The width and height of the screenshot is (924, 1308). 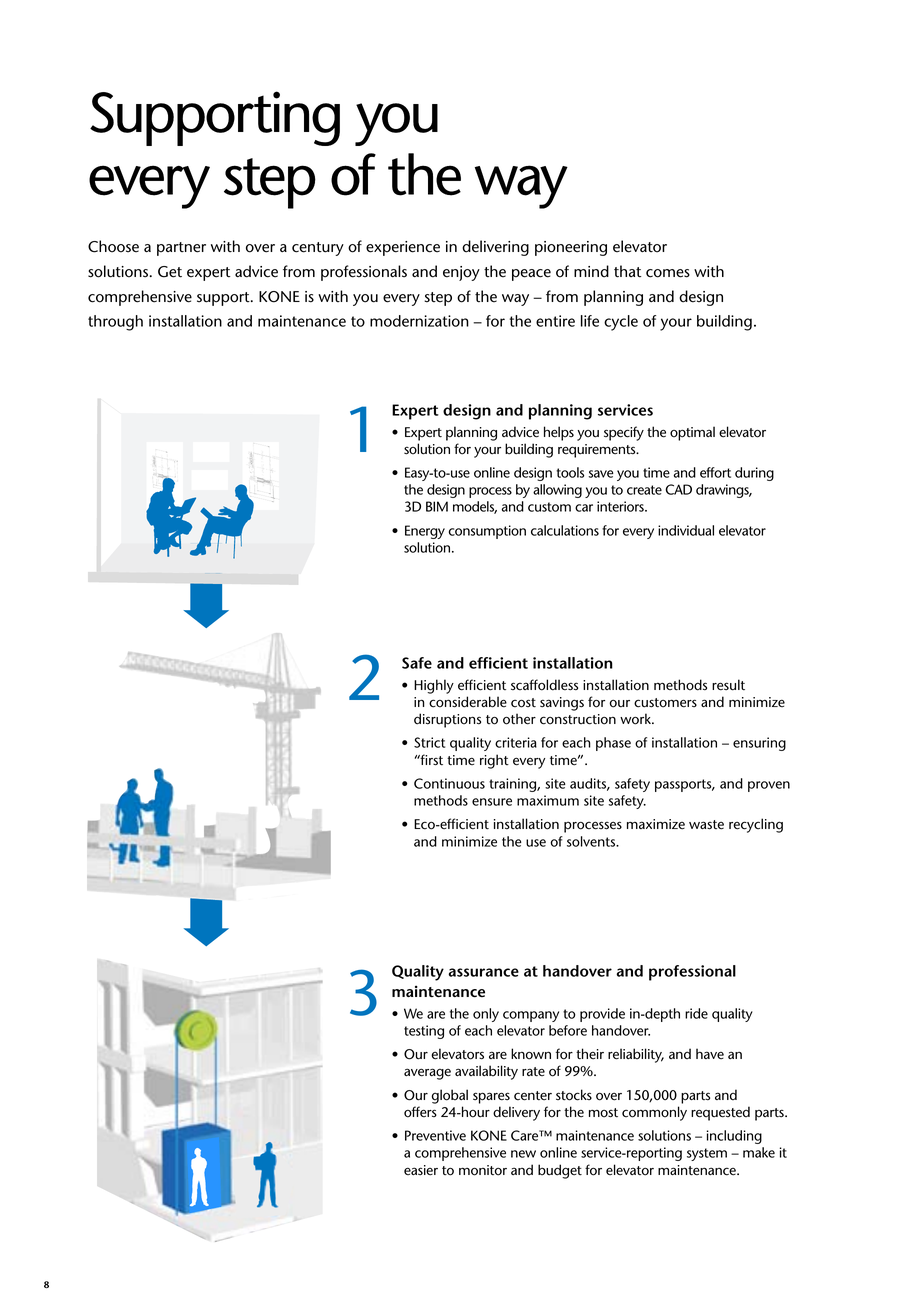 What do you see at coordinates (668, 273) in the screenshot?
I see `comes` at bounding box center [668, 273].
